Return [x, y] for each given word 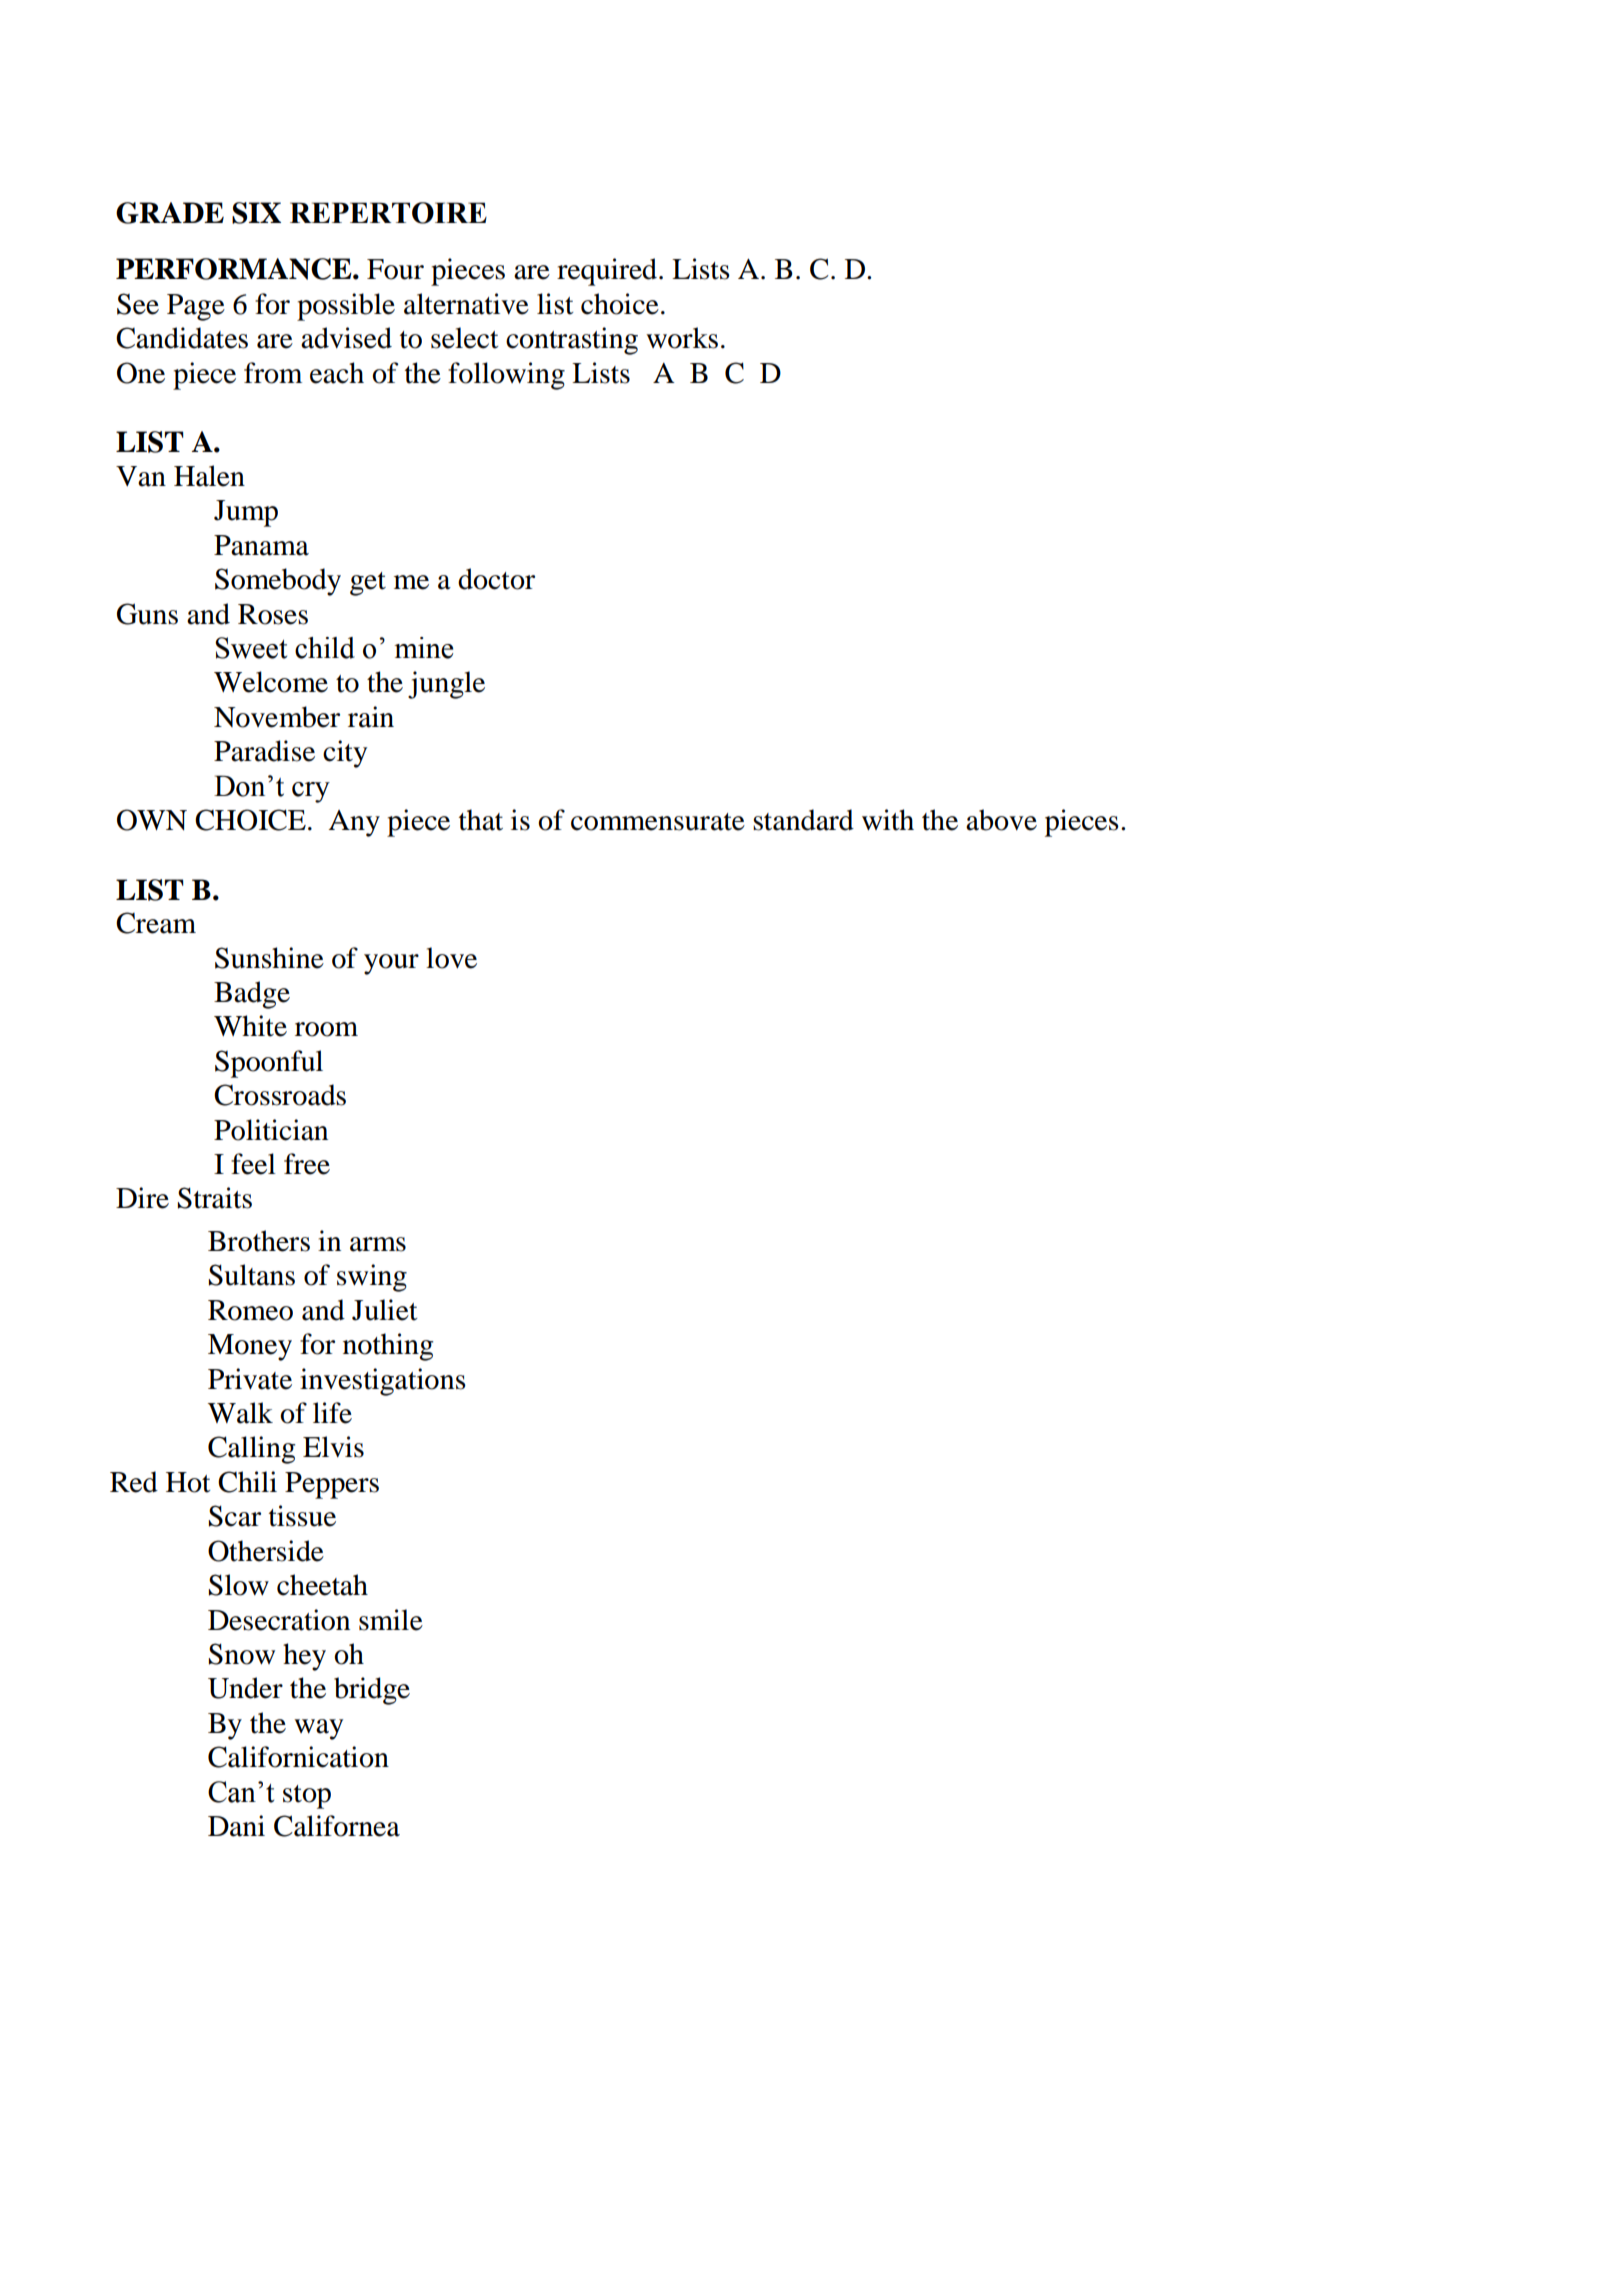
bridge [372, 1691]
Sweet [251, 648]
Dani [236, 1826]
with [888, 820]
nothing [388, 1347]
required [608, 272]
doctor [496, 579]
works [682, 338]
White [250, 1026]
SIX [256, 213]
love [451, 958]
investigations [383, 1382]
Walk [240, 1413]
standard [803, 820]
